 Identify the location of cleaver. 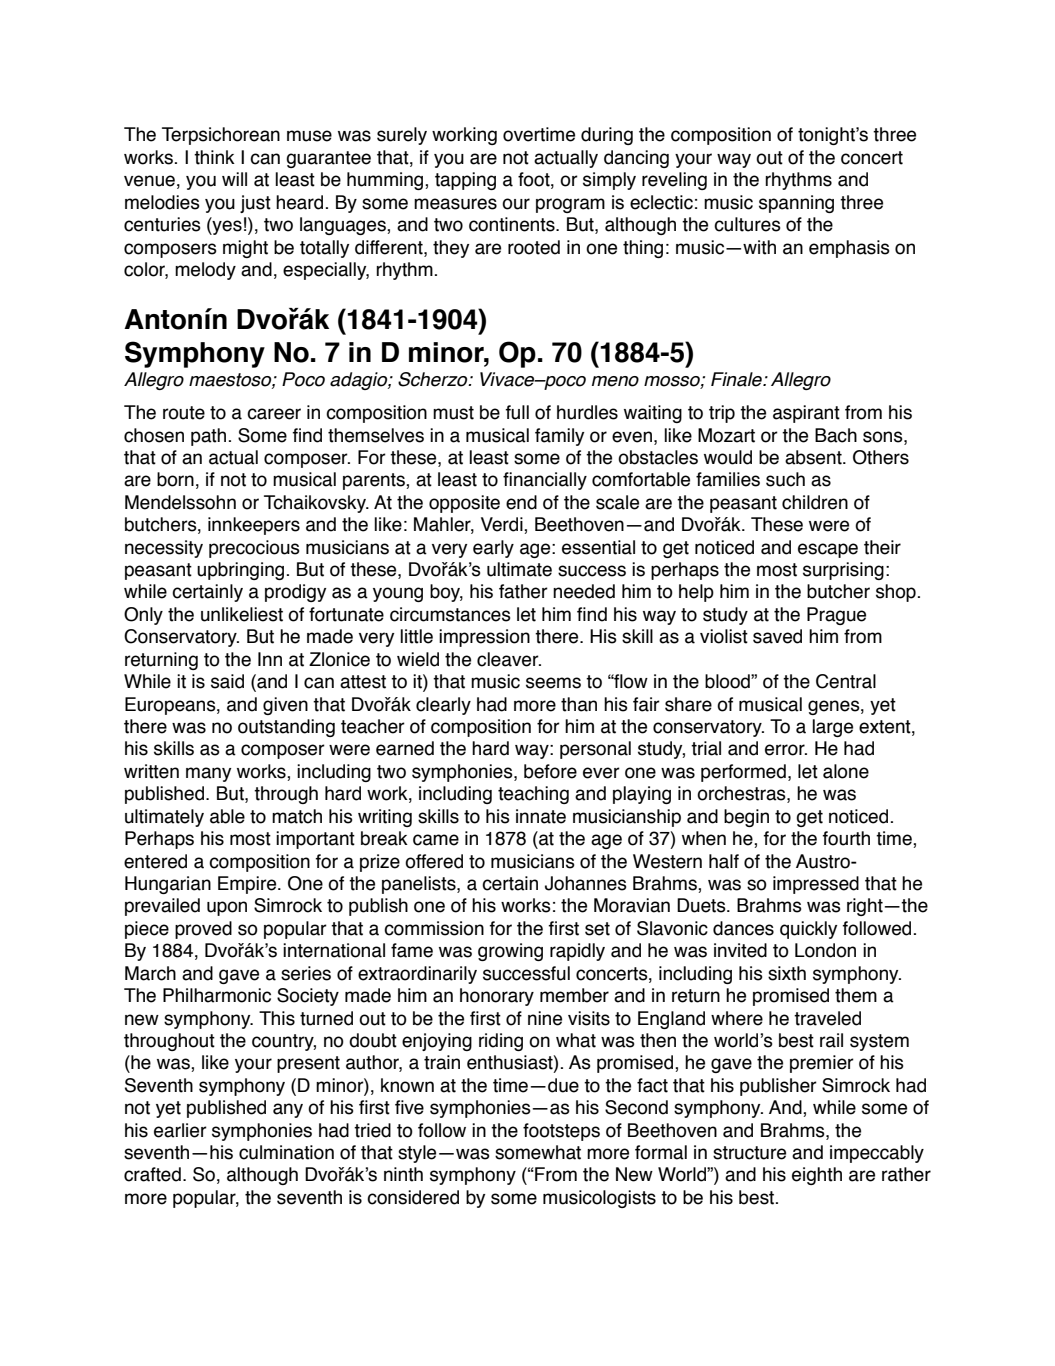
(509, 659).
